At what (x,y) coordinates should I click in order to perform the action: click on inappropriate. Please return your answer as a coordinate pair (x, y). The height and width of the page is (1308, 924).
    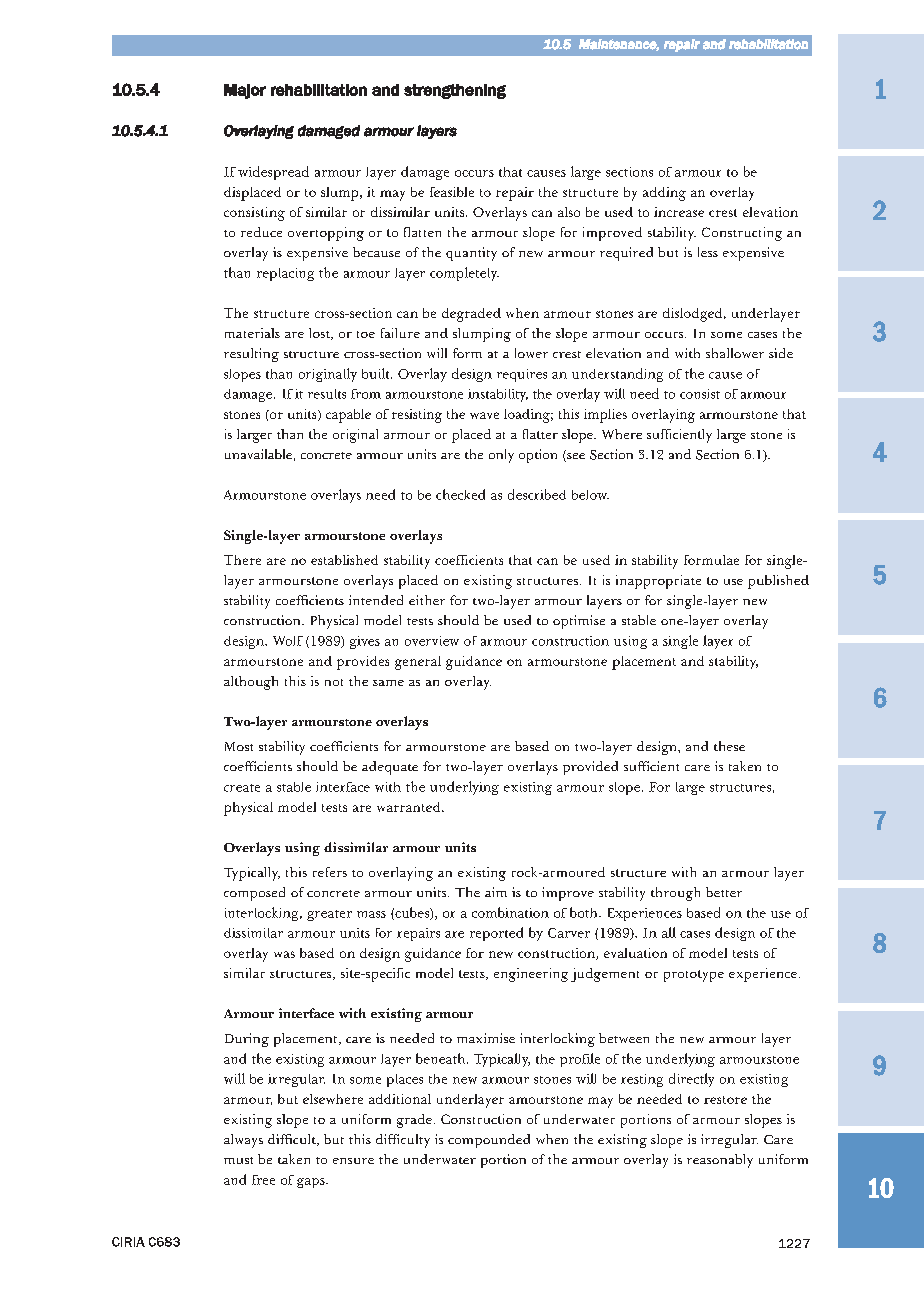
    Looking at the image, I should click on (658, 582).
